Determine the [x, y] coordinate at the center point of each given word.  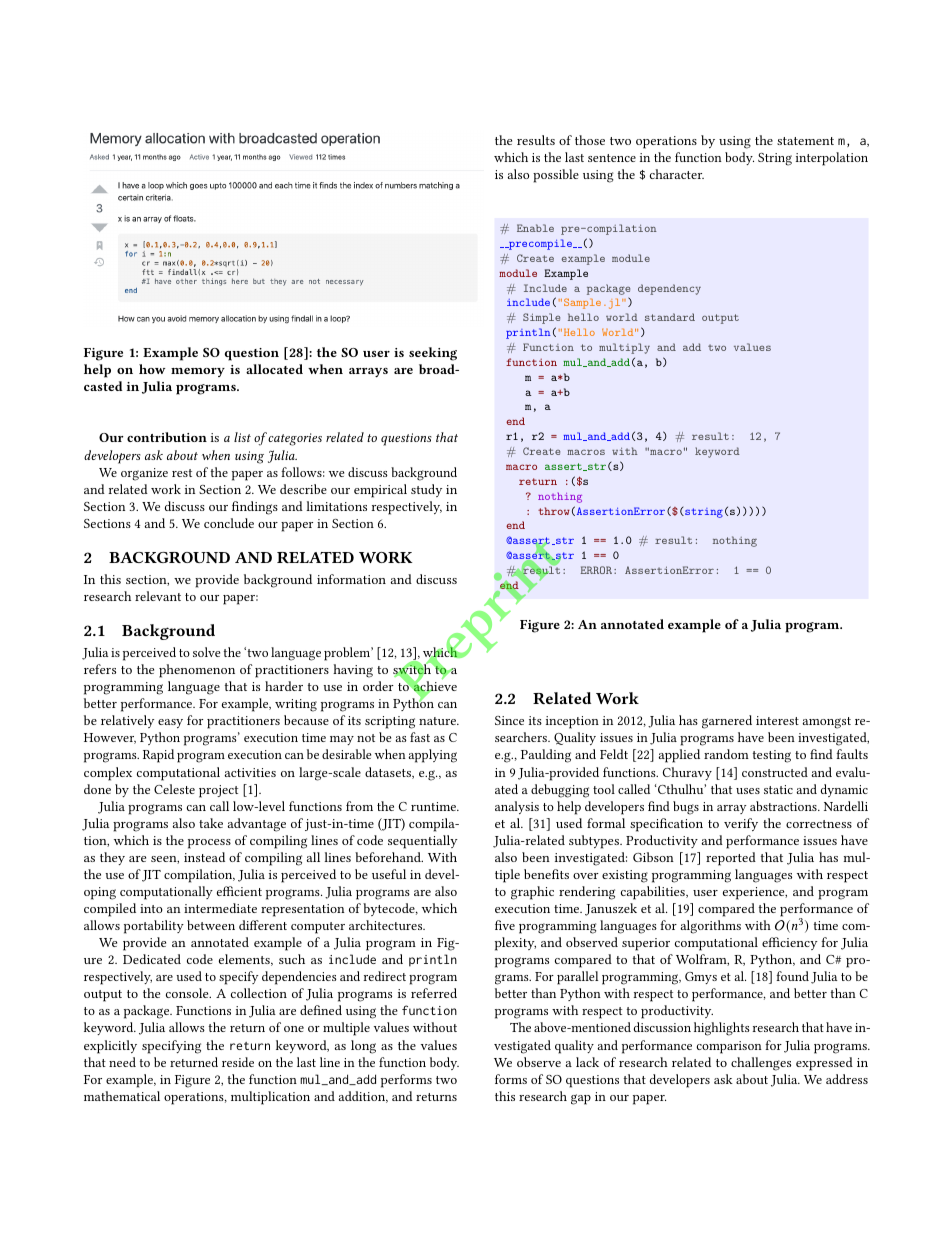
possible [556, 176]
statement [805, 141]
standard [670, 317]
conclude [229, 523]
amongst [827, 723]
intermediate [220, 908]
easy [170, 723]
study [426, 490]
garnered [727, 722]
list [242, 437]
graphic [532, 893]
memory [198, 372]
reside [238, 1062]
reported [731, 859]
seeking [433, 354]
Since [509, 720]
